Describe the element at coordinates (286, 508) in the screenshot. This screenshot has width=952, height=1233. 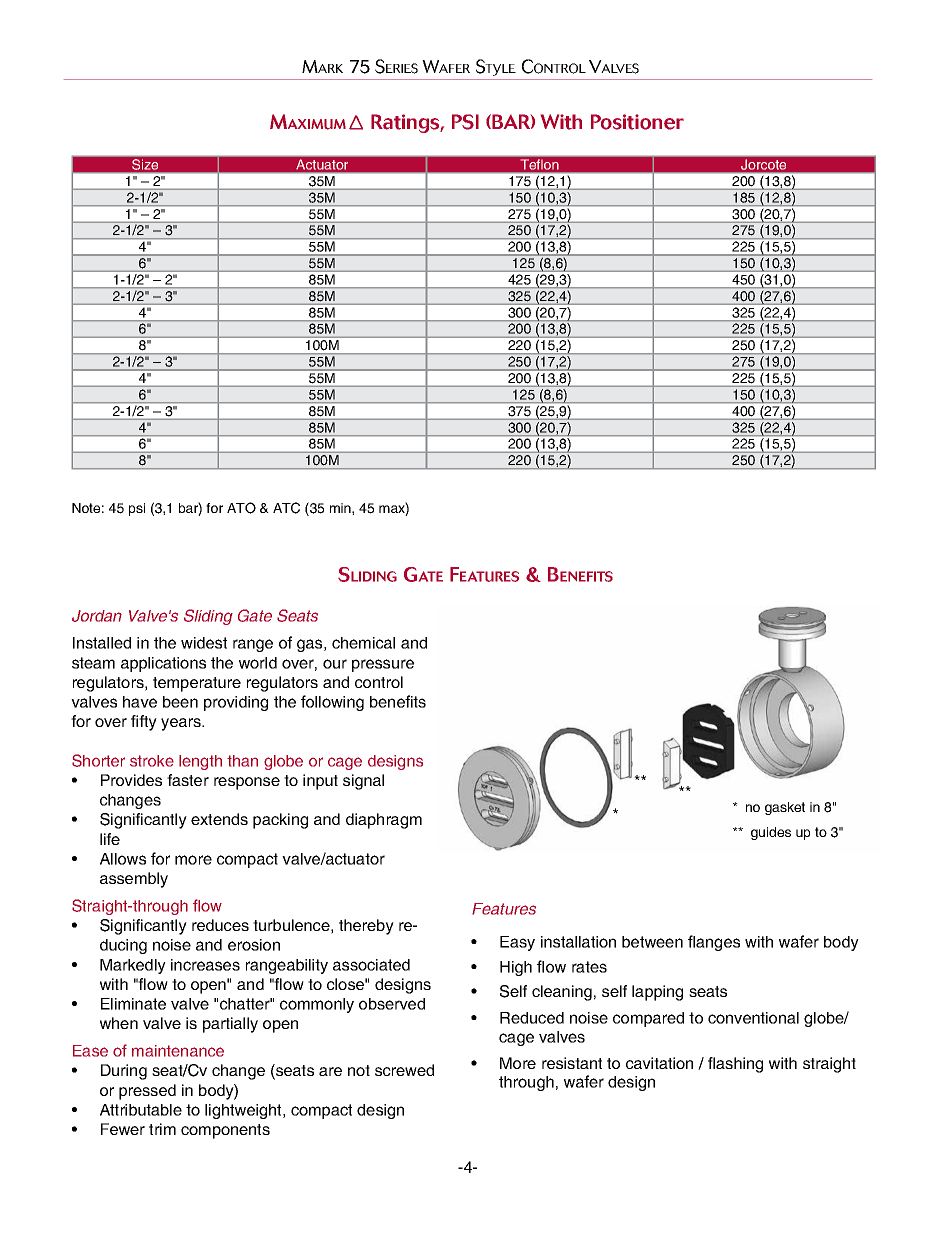
I see `ATC` at that location.
